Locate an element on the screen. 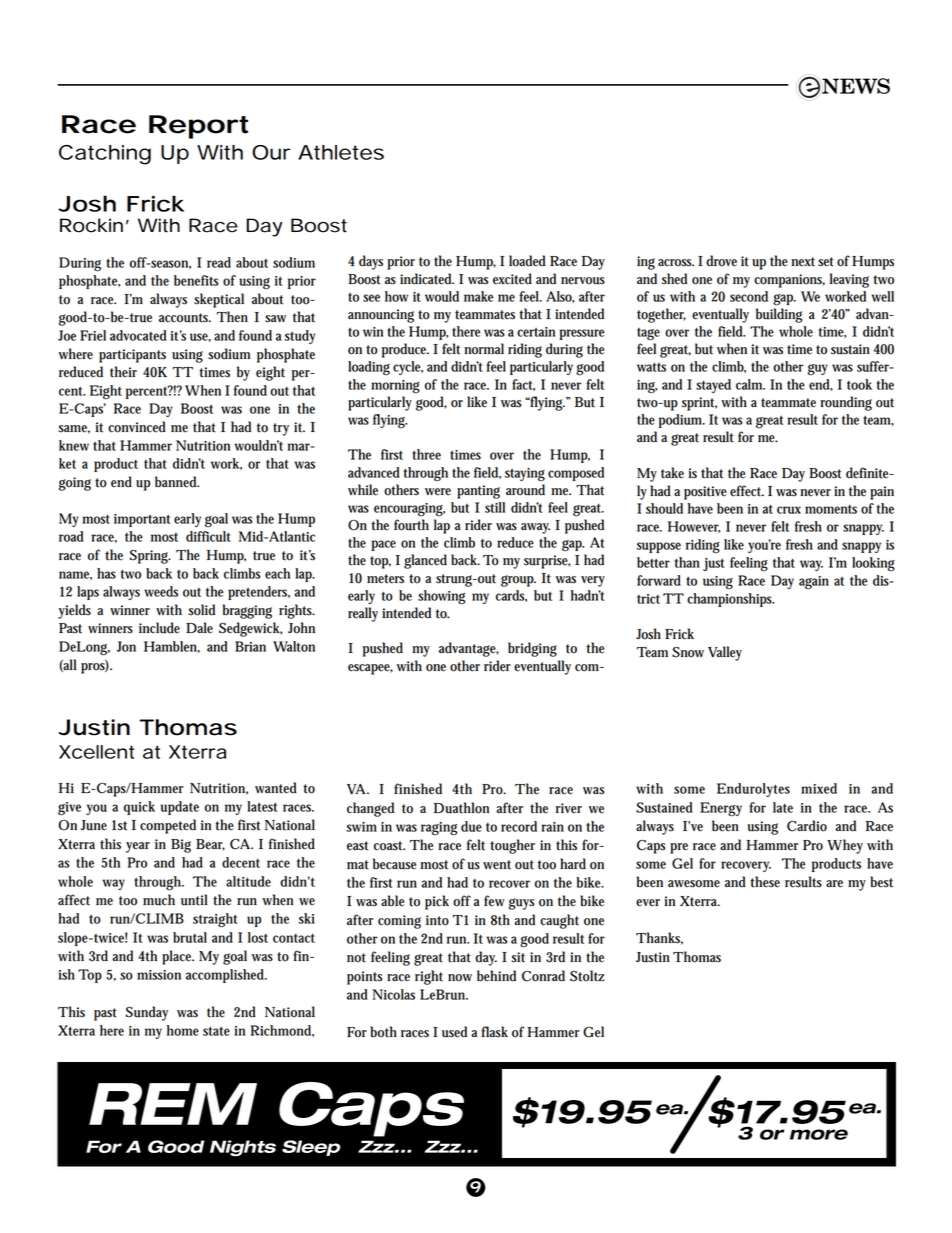  Sunday is located at coordinates (147, 1013).
